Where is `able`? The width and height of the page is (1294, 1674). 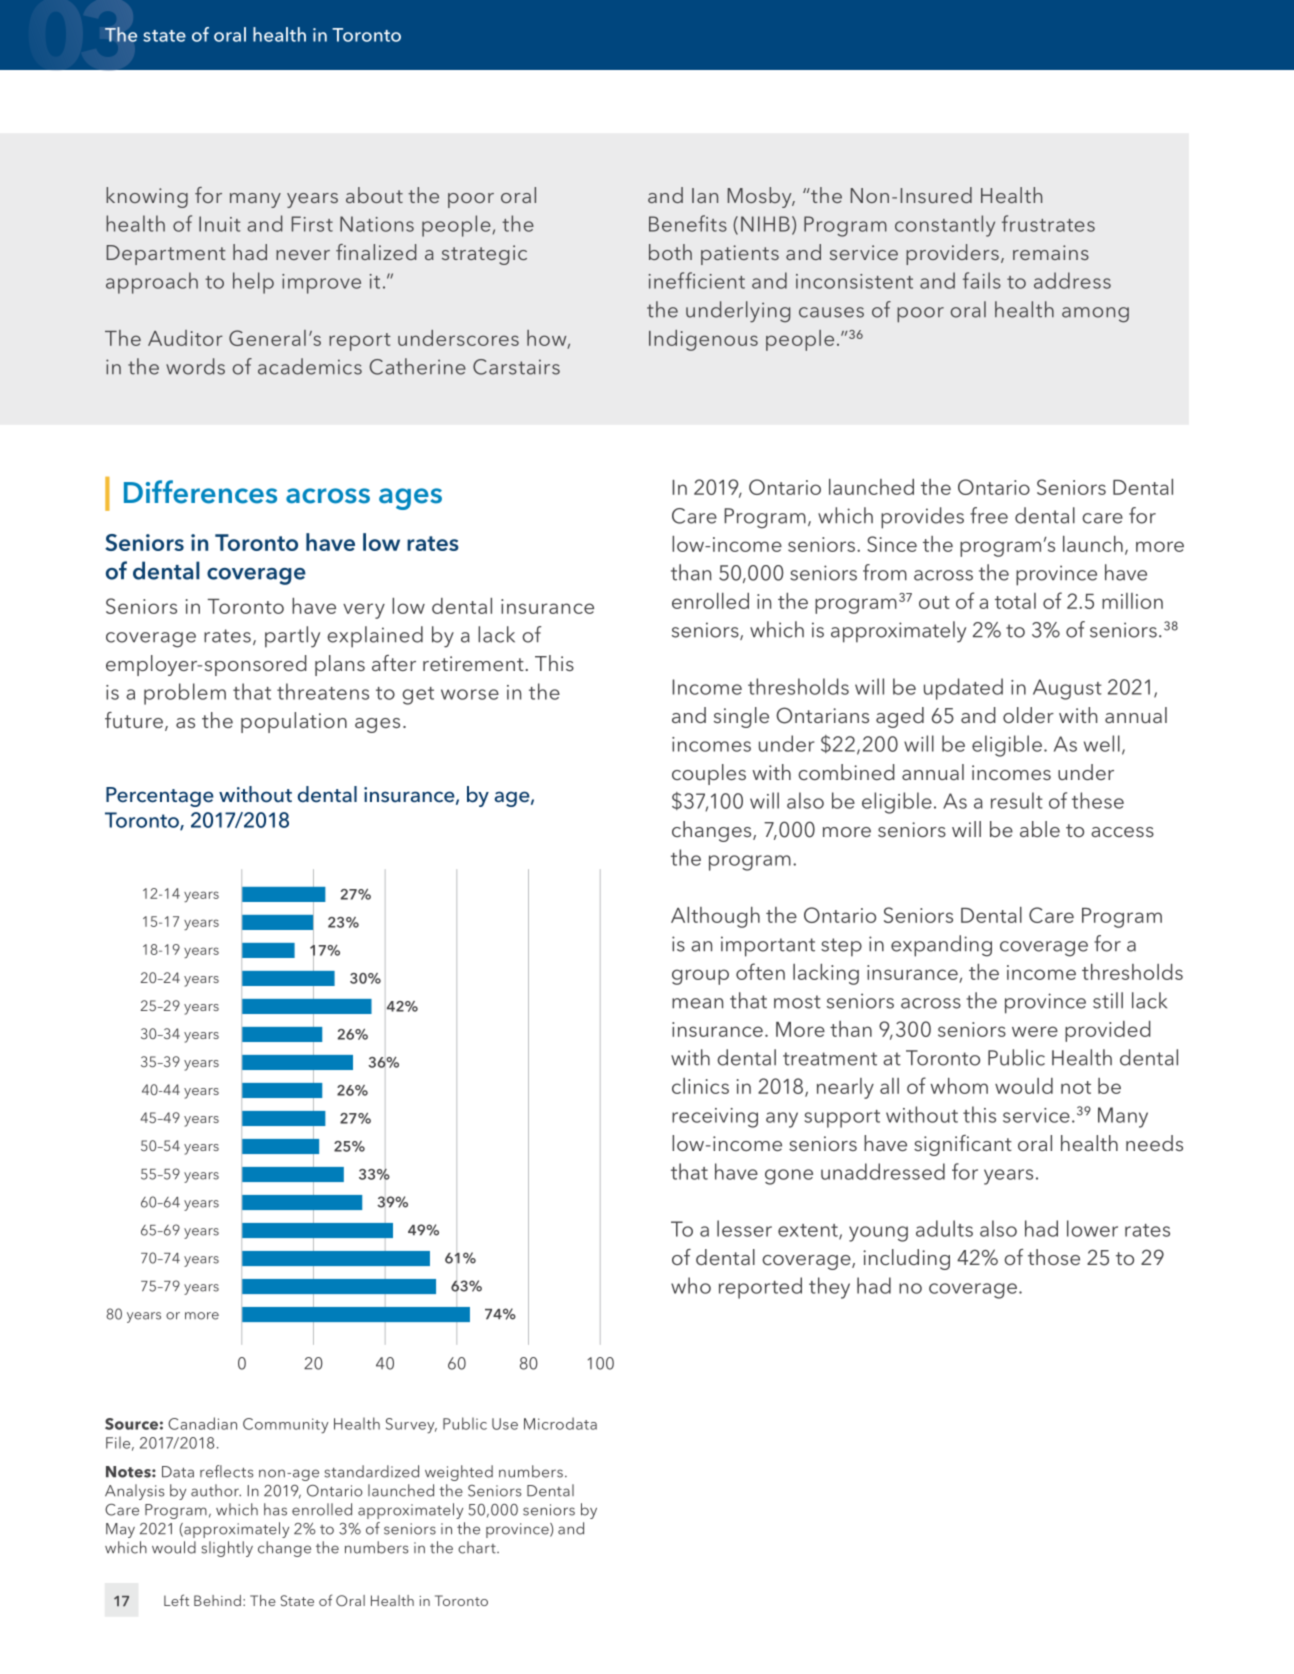 able is located at coordinates (1040, 829).
